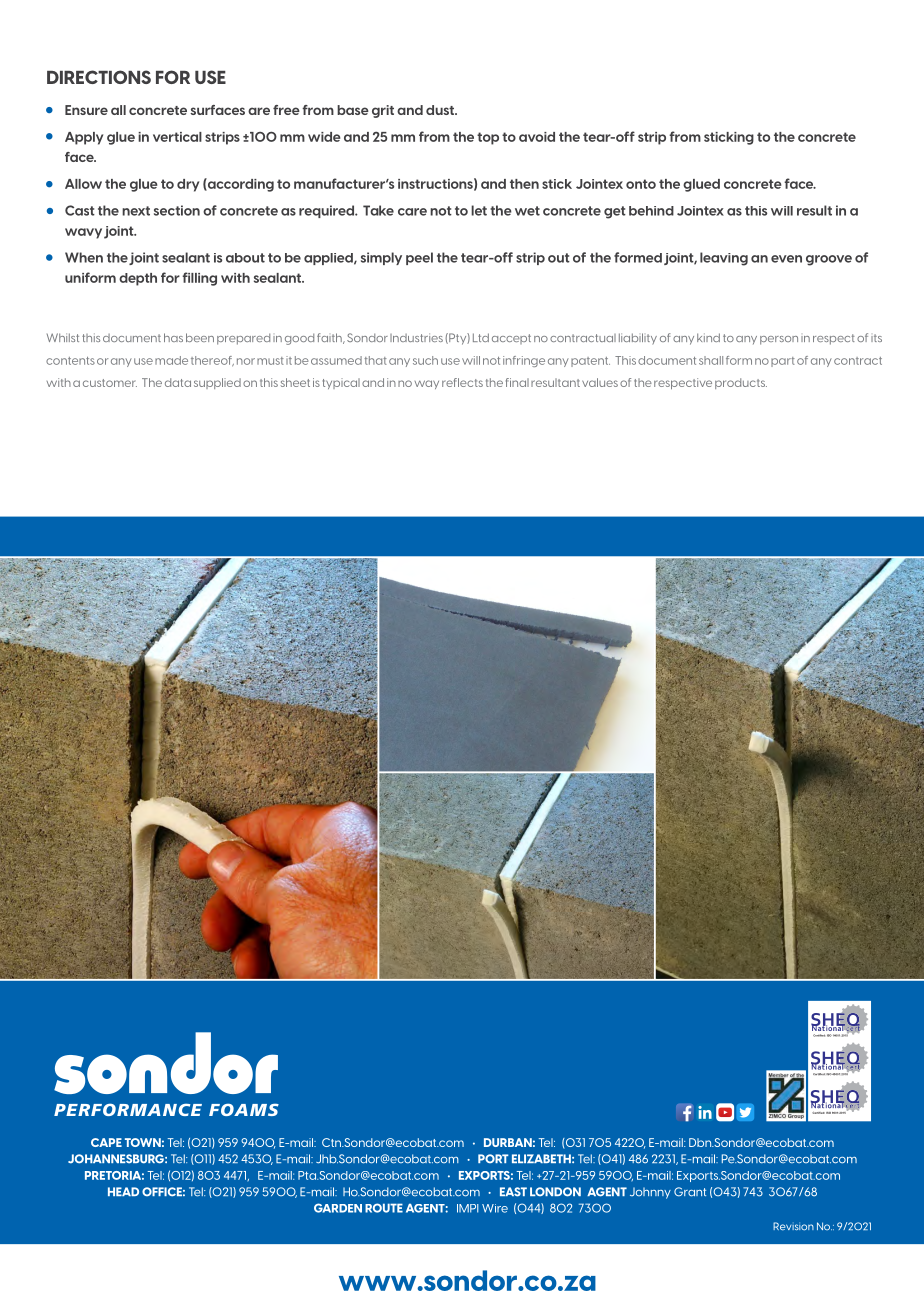 The width and height of the document is (924, 1308). Describe the element at coordinates (779, 340) in the document. I see `person` at that location.
